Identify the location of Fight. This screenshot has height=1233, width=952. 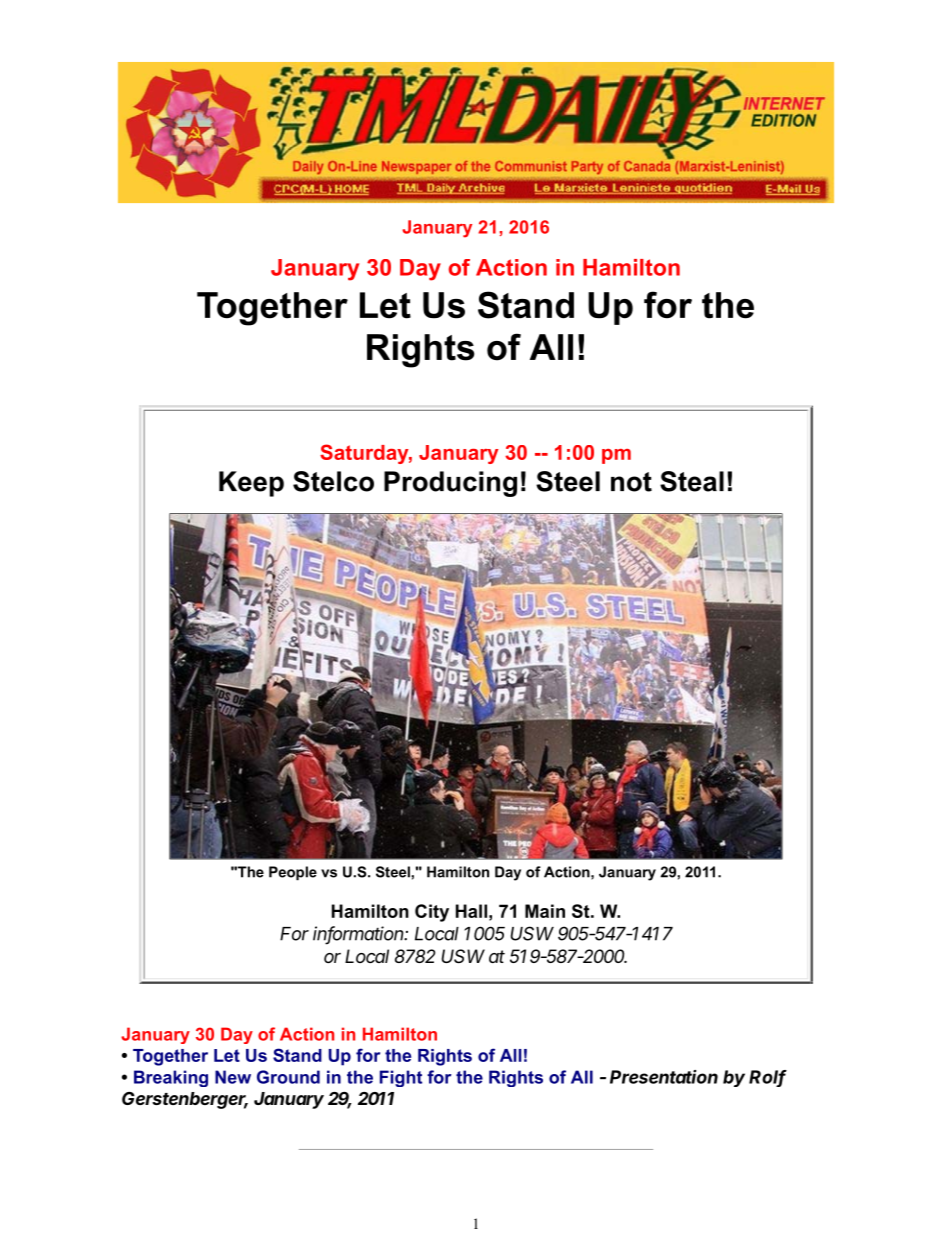
(401, 1078).
